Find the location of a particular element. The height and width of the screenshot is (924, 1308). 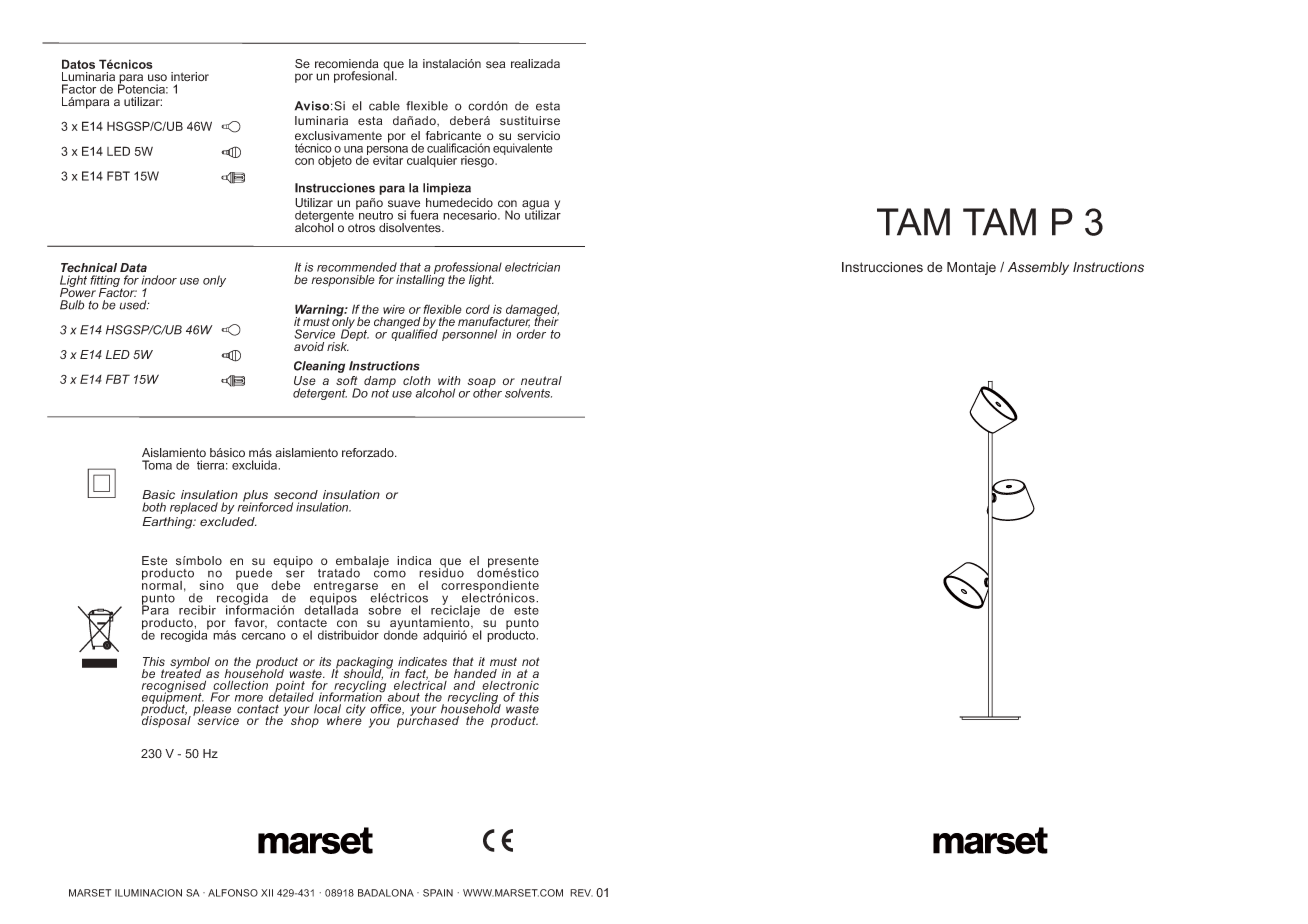

indoor is located at coordinates (159, 280).
